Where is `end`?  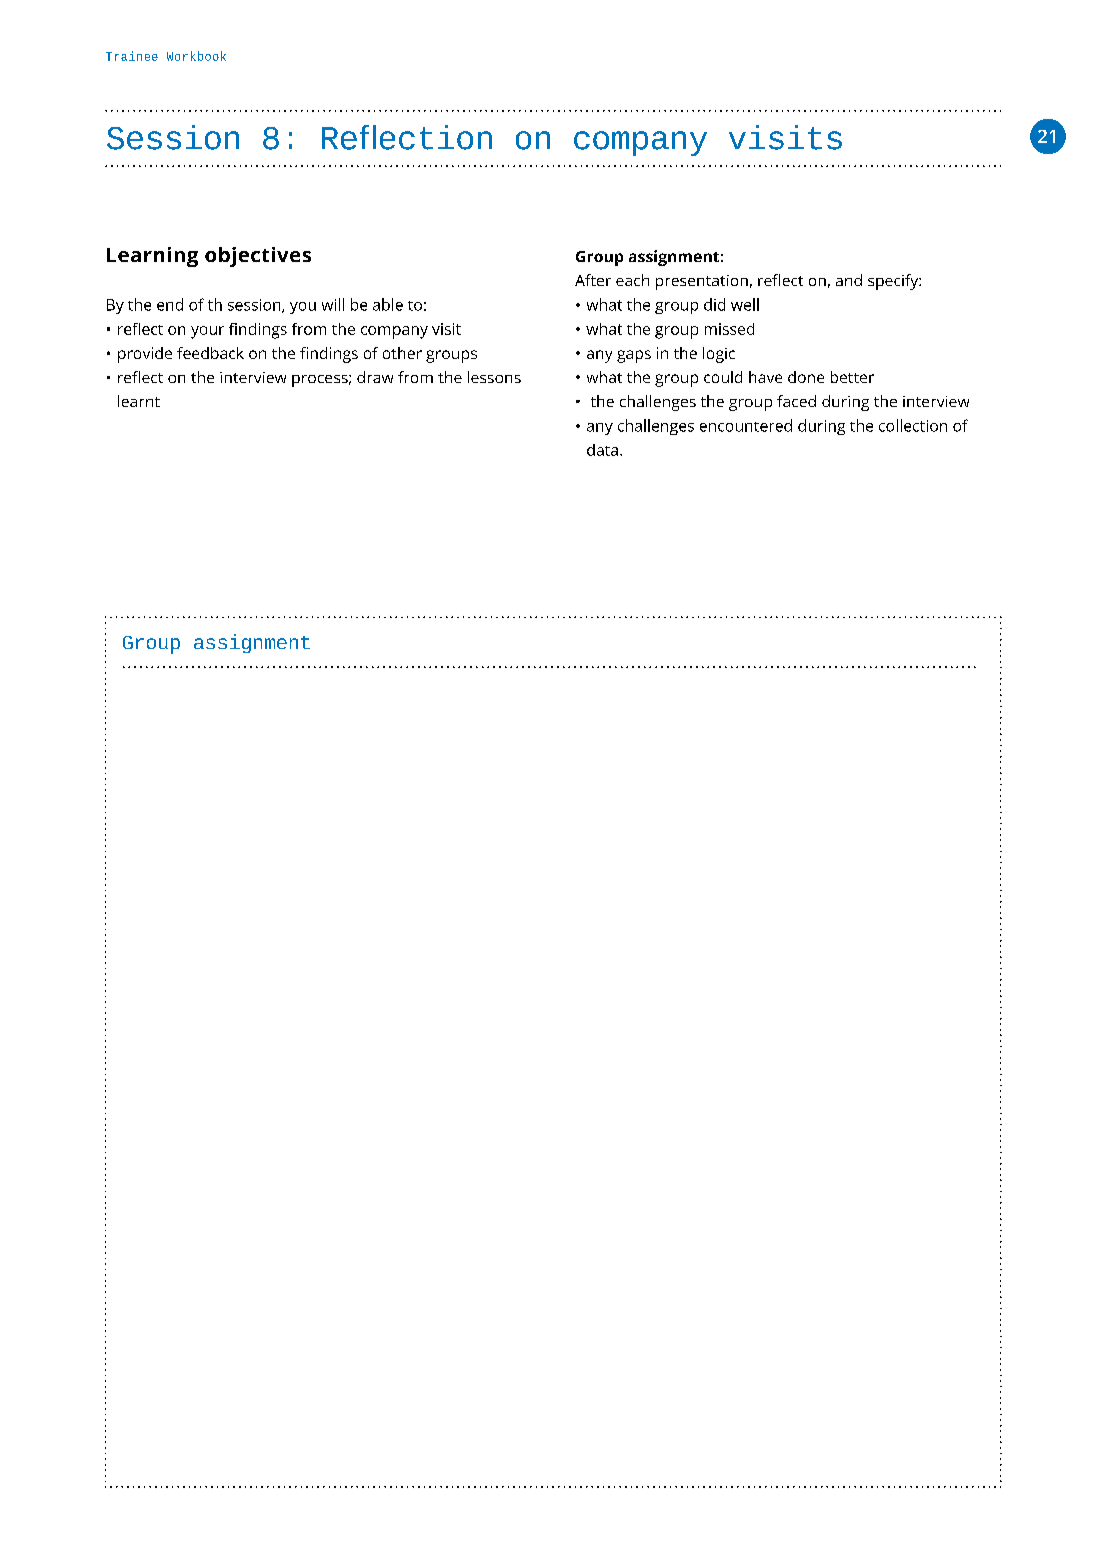
end is located at coordinates (170, 304).
